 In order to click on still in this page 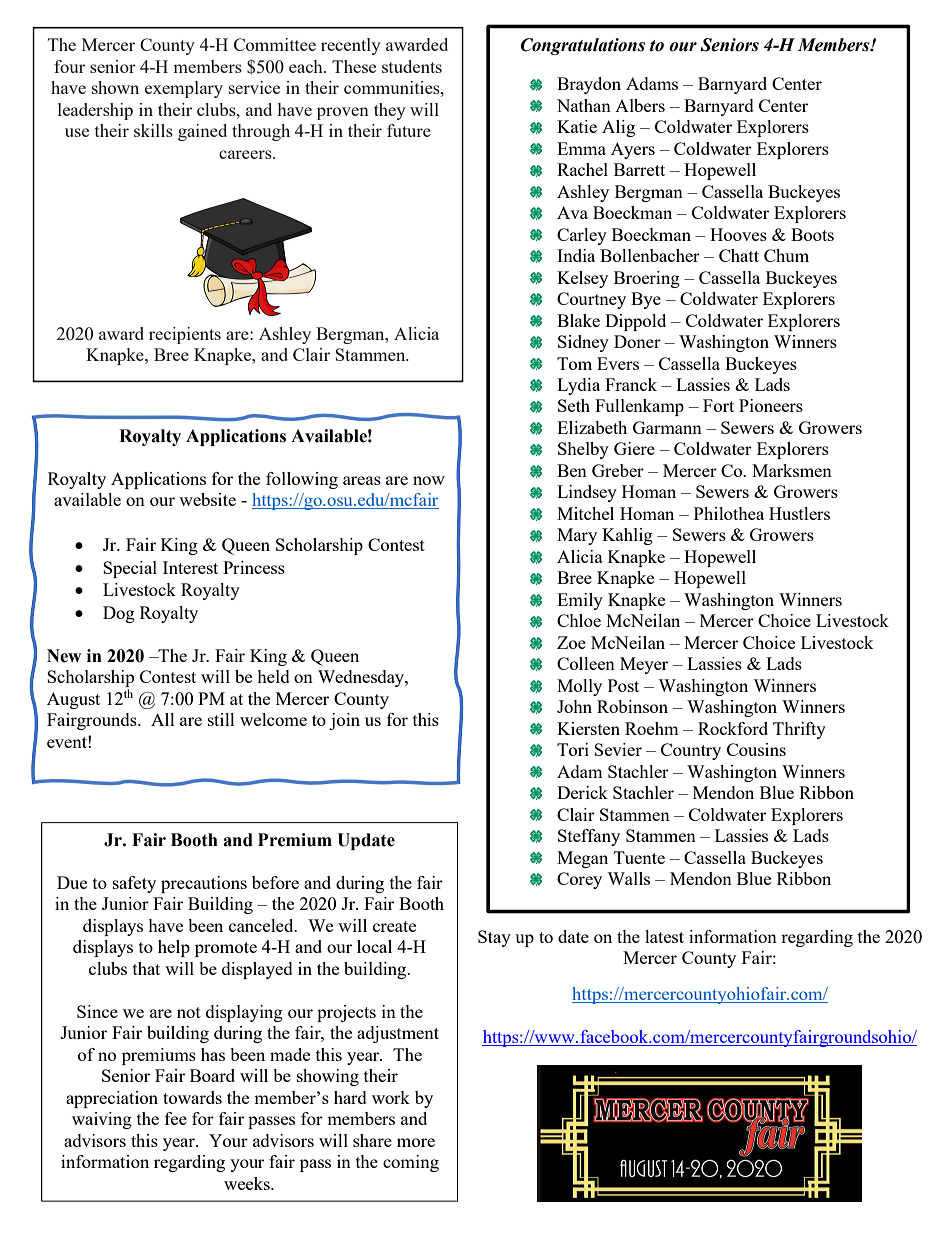, I will do `click(221, 719)`.
